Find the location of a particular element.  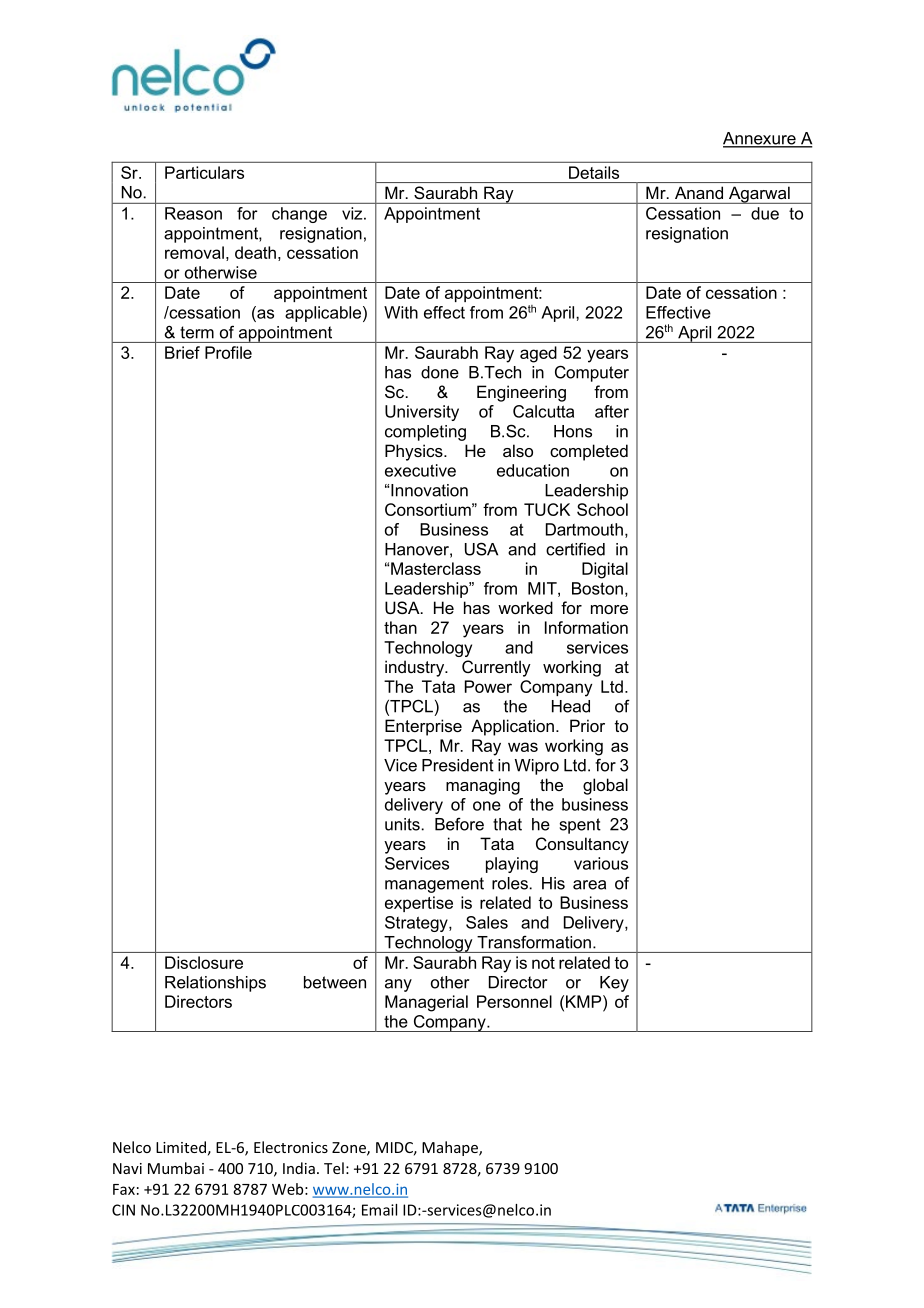

Innovation is located at coordinates (429, 490).
